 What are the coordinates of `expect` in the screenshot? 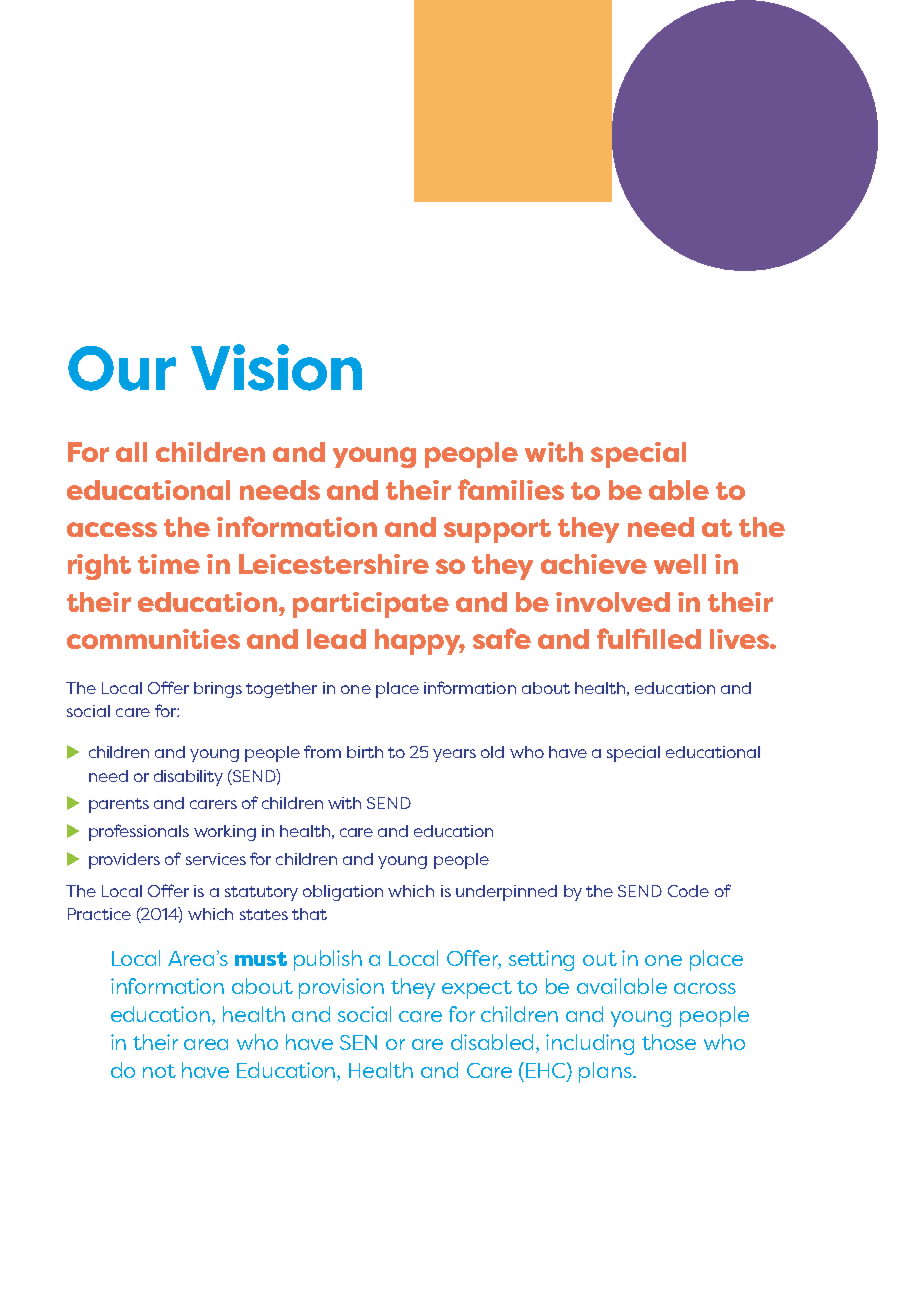 It's located at (477, 989).
